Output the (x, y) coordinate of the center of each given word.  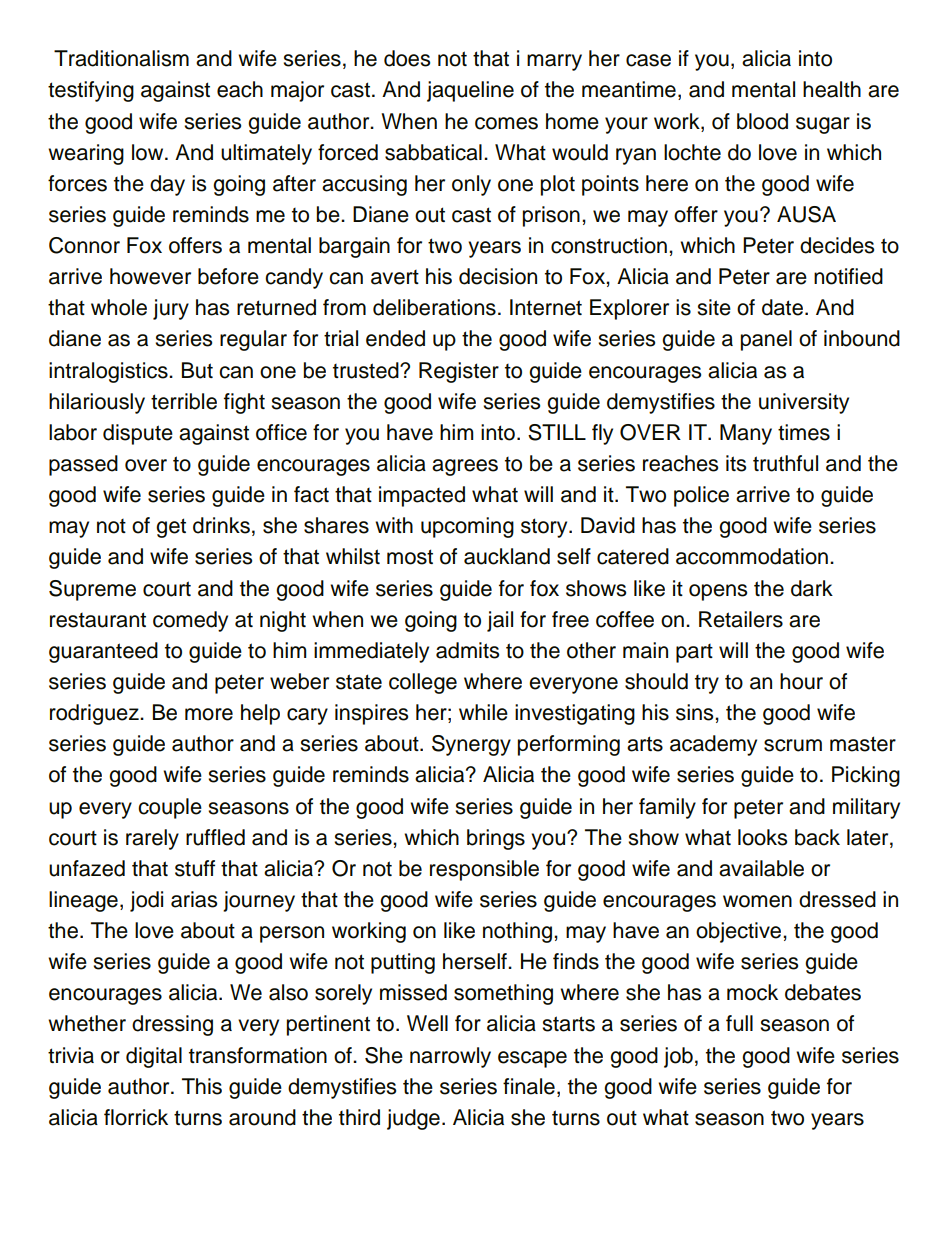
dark (812, 588)
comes (506, 123)
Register (459, 372)
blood (762, 121)
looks (762, 837)
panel (766, 340)
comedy (190, 621)
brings (496, 839)
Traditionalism (121, 58)
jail (500, 621)
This (202, 1086)
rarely (152, 839)
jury (171, 309)
